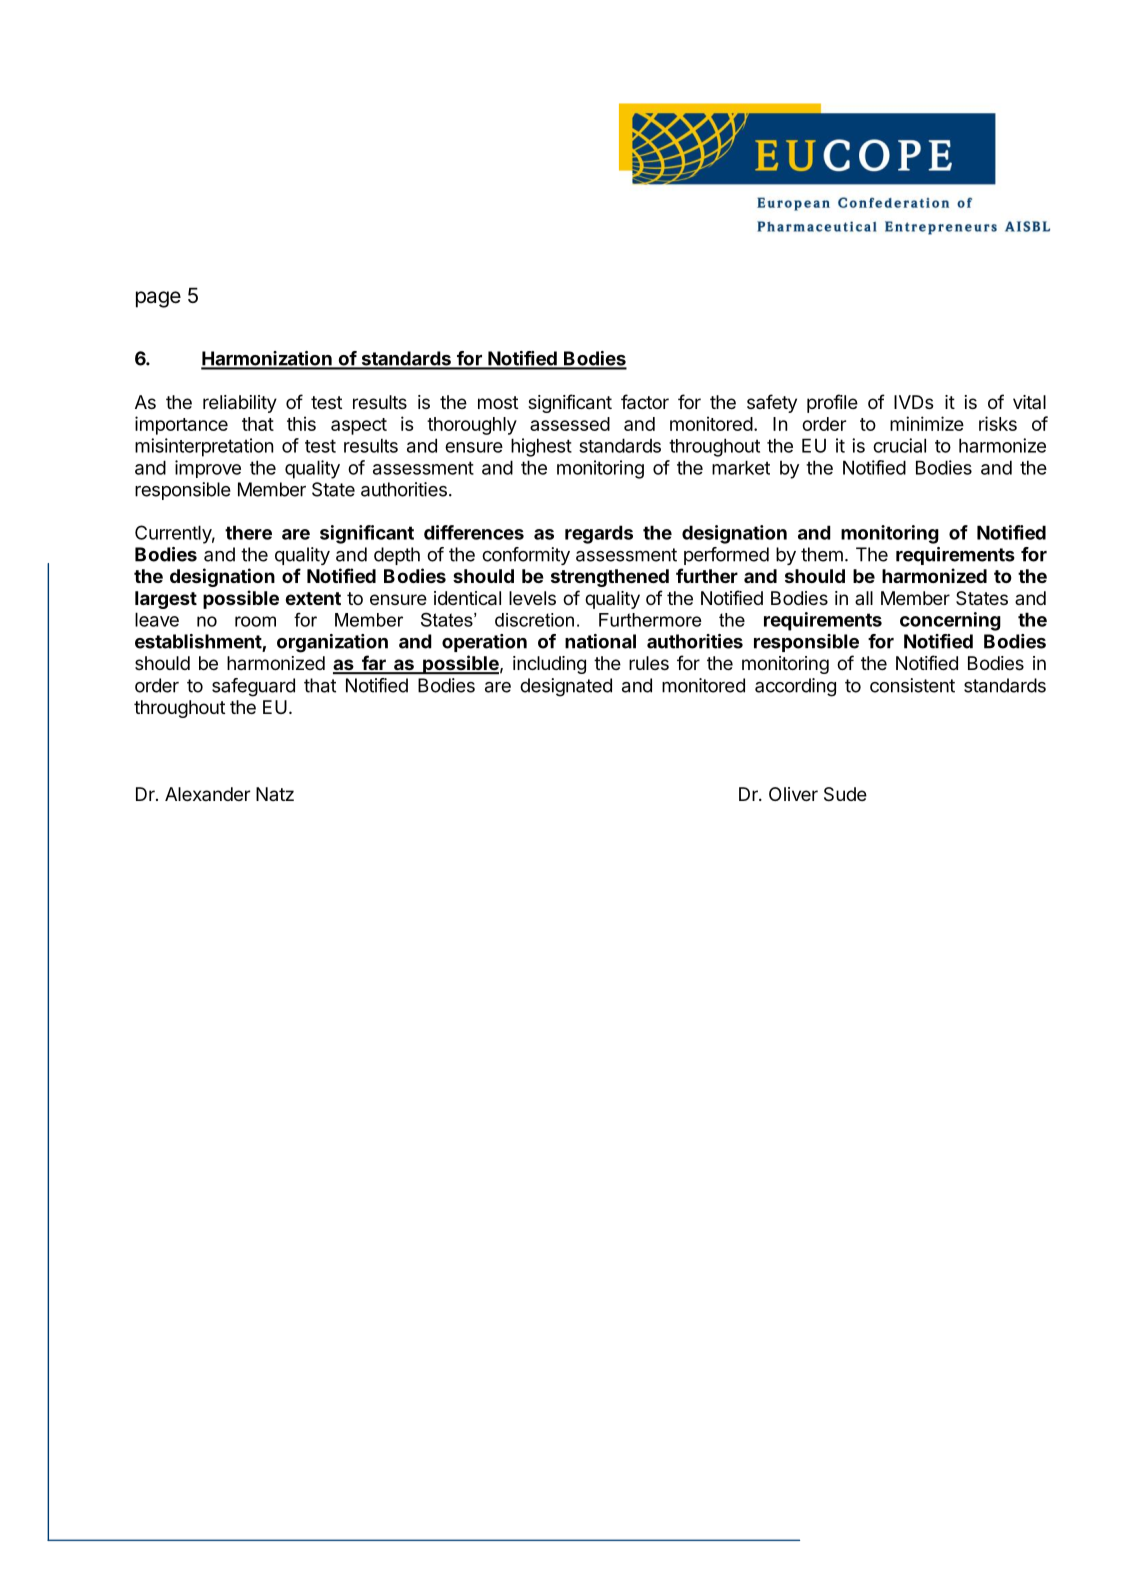 Image resolution: width=1127 pixels, height=1594 pixels. Describe the element at coordinates (207, 794) in the screenshot. I see `Alexander` at that location.
